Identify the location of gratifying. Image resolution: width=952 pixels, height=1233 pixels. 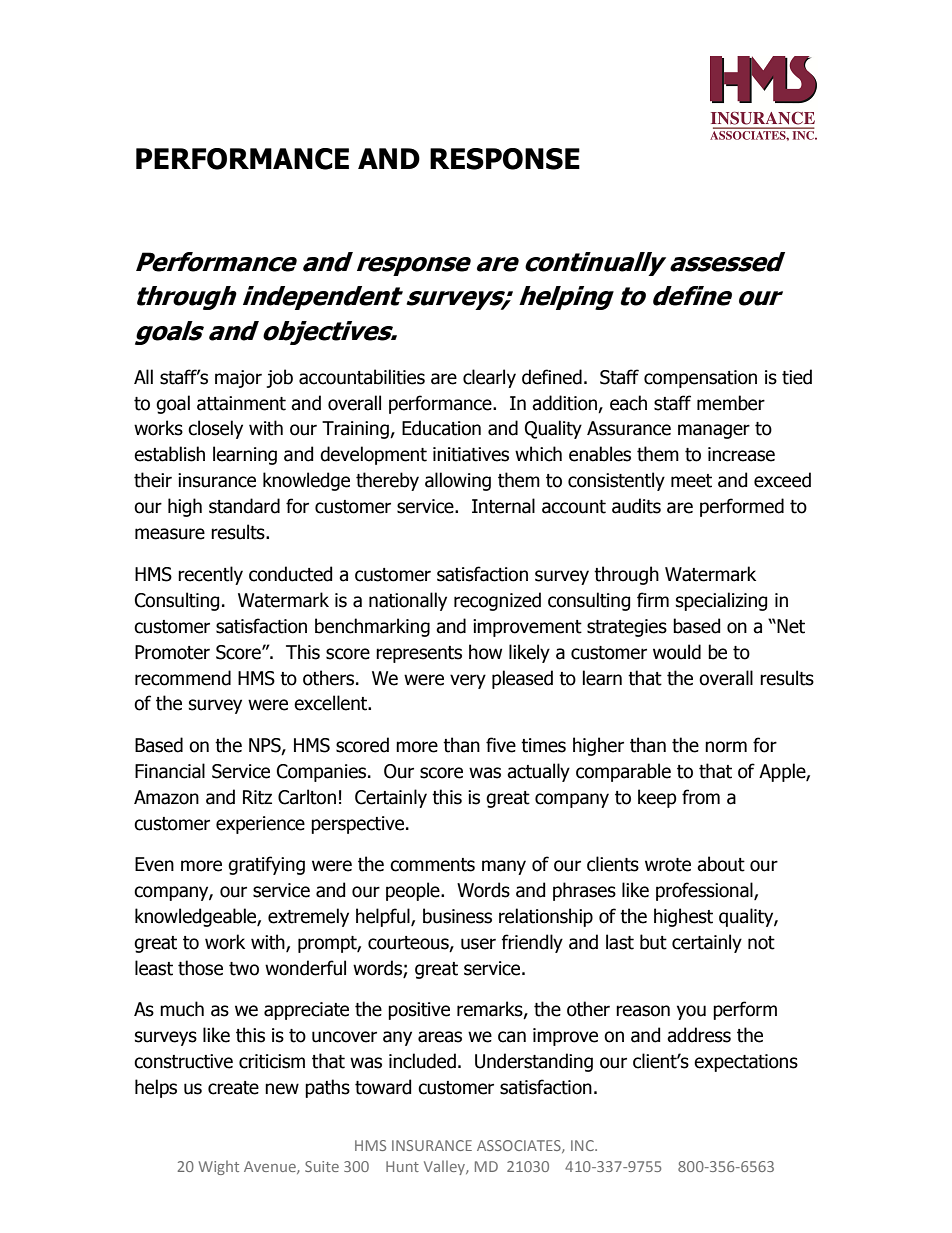
(266, 865).
